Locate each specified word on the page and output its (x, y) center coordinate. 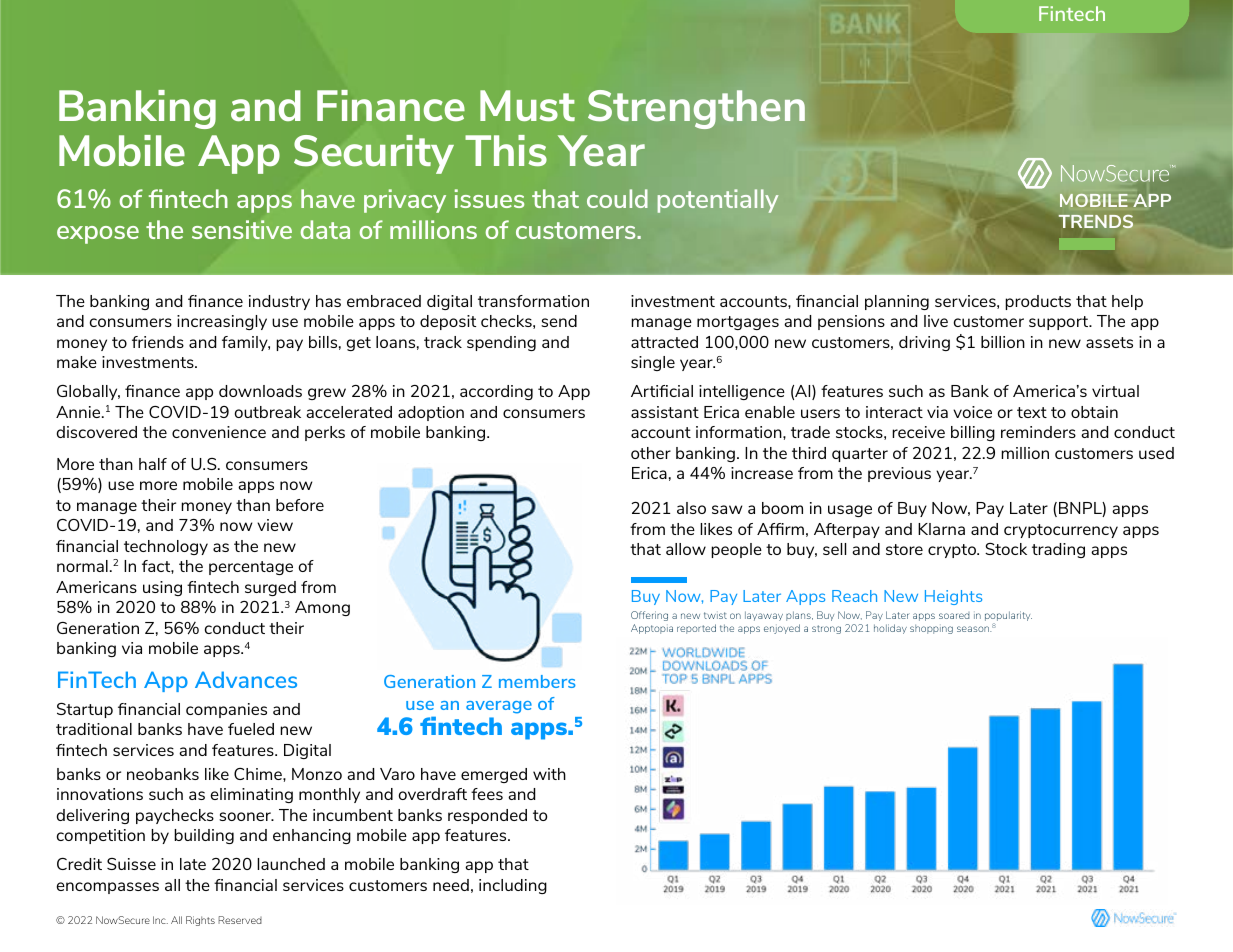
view (275, 525)
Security (374, 154)
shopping (931, 629)
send (559, 321)
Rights (200, 921)
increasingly (222, 322)
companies (226, 710)
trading (1058, 550)
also (691, 508)
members (537, 681)
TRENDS (1096, 221)
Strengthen (696, 109)
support (1060, 323)
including (513, 886)
